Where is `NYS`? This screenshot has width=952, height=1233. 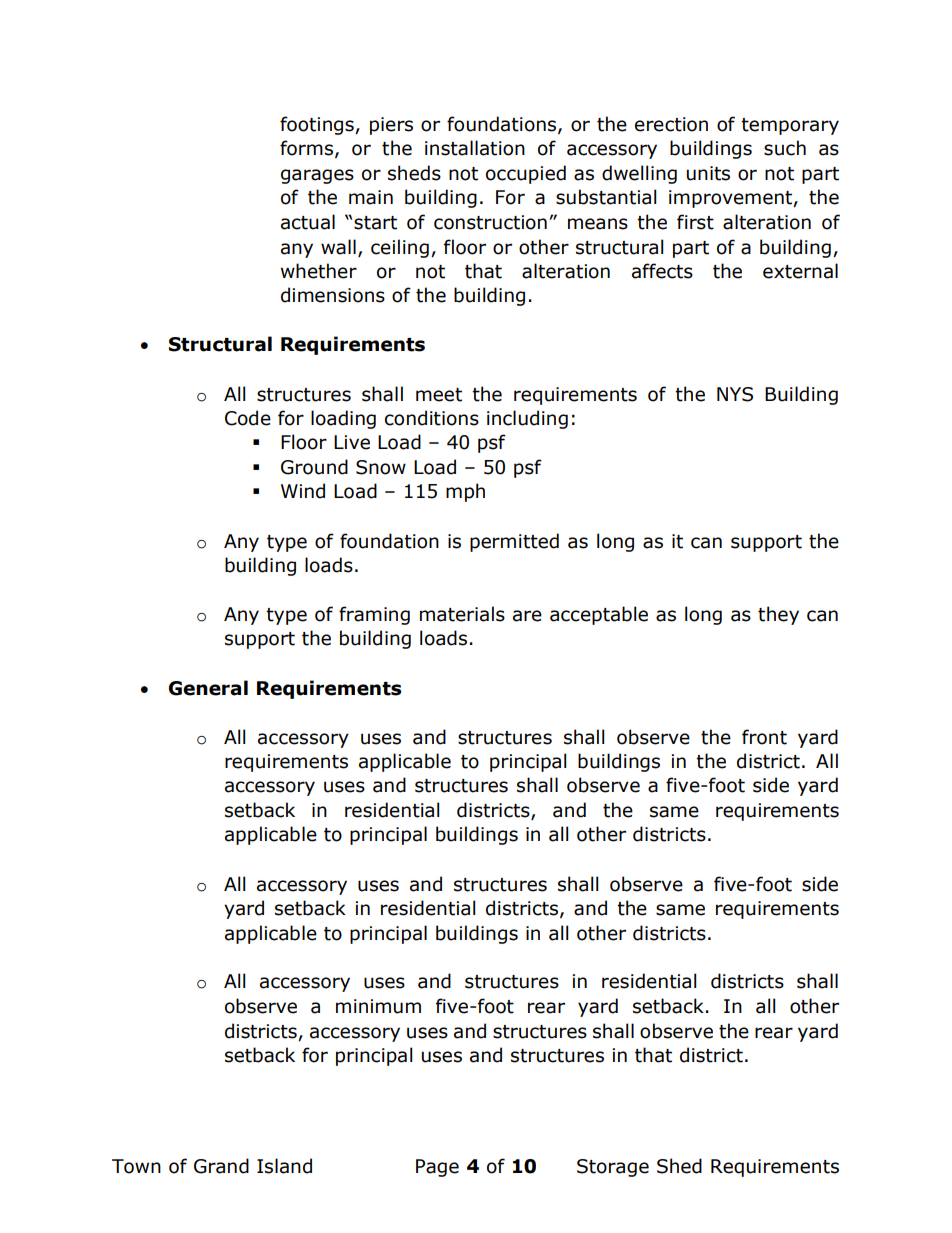
NYS is located at coordinates (735, 394).
